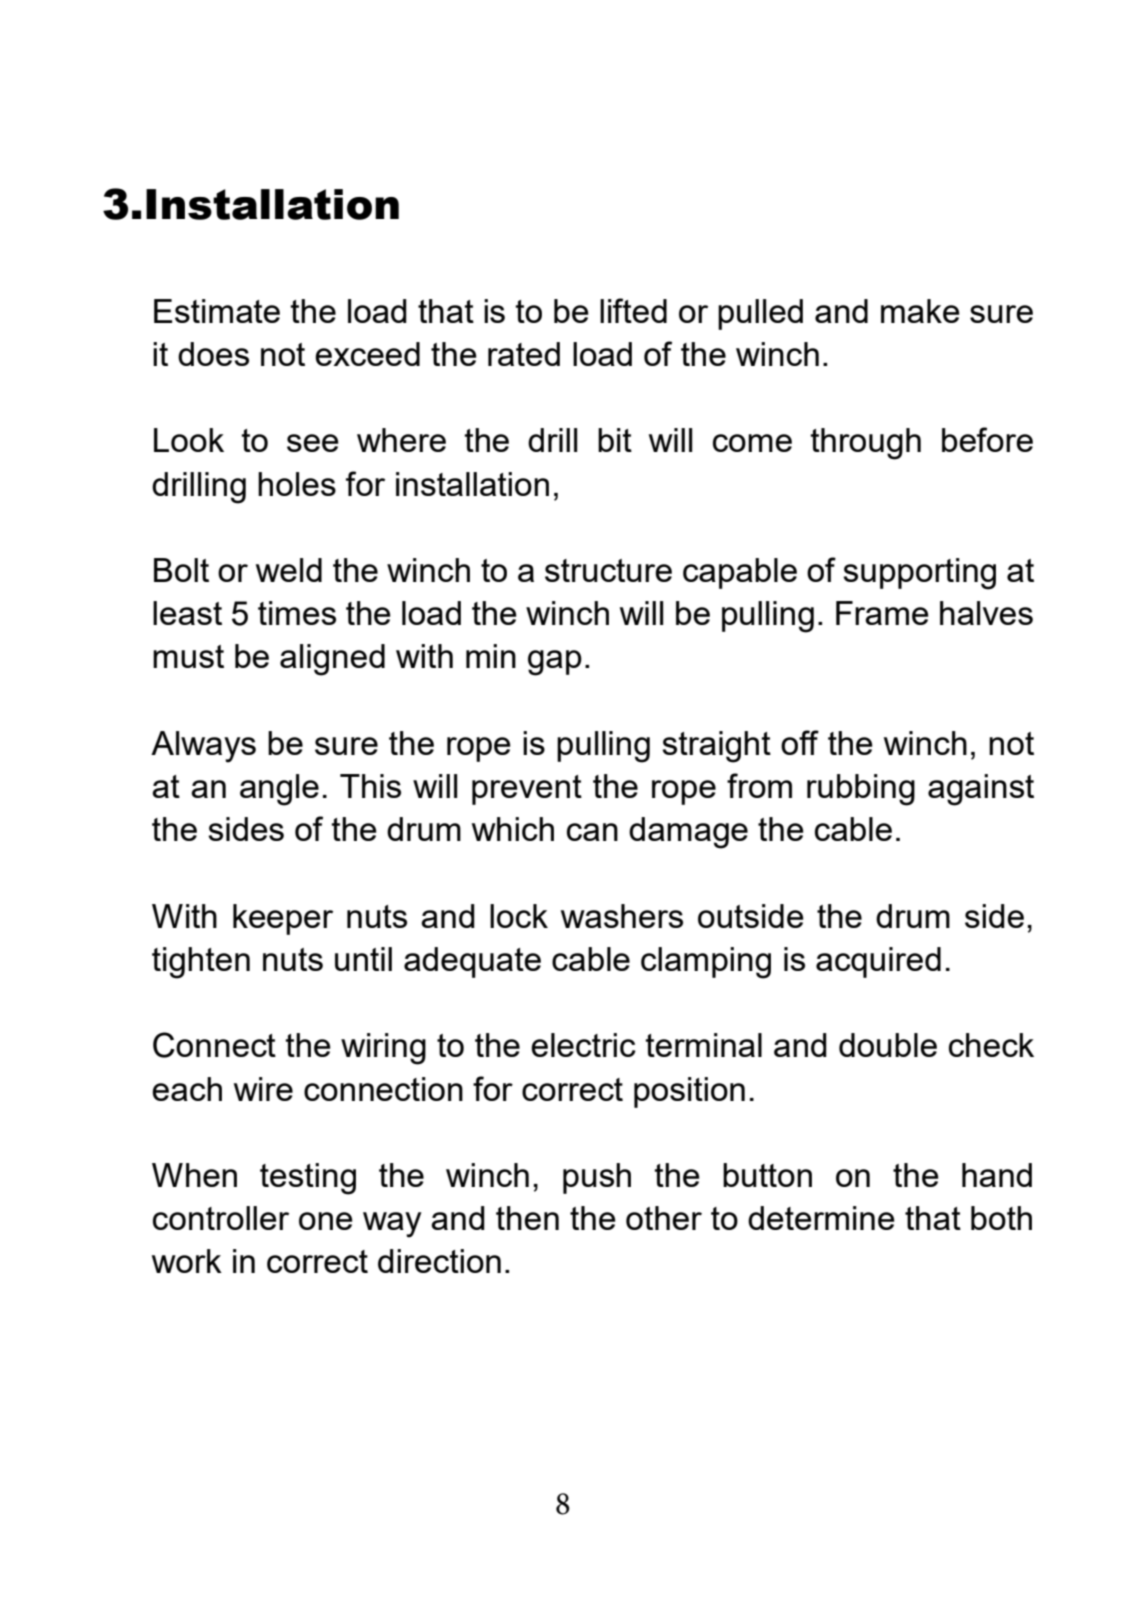 Image resolution: width=1136 pixels, height=1612 pixels. I want to click on prevent, so click(527, 790).
